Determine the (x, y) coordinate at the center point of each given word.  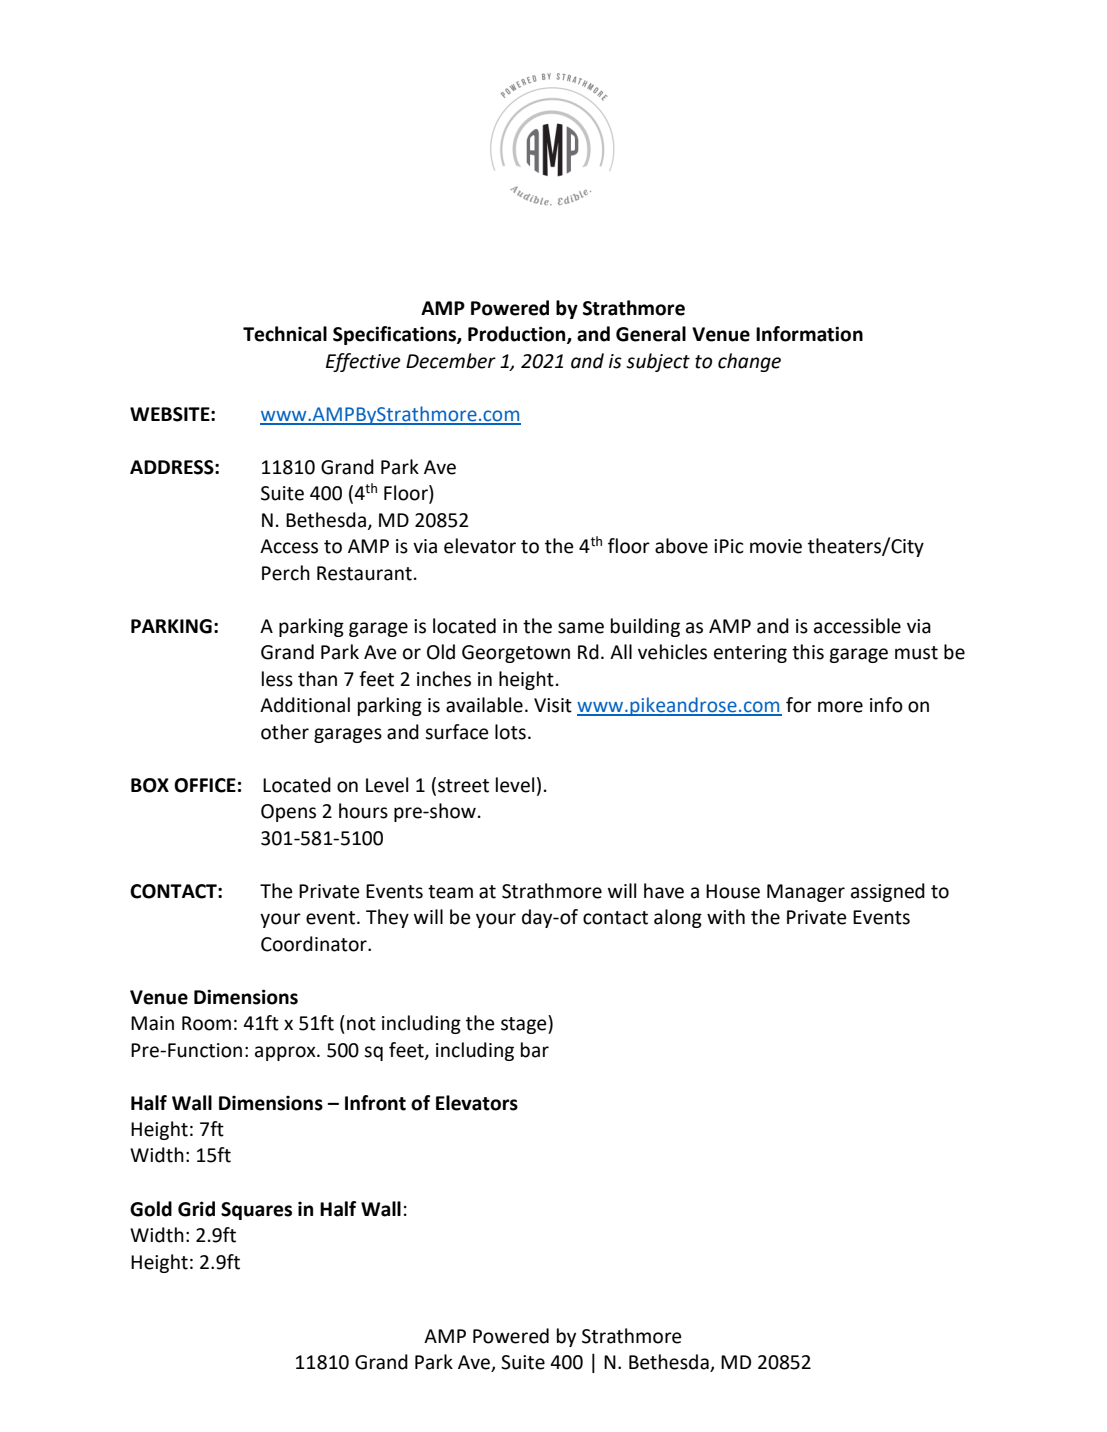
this (808, 652)
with (726, 917)
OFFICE (205, 785)
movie (776, 546)
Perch (286, 573)
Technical (285, 334)
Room (206, 1023)
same (581, 628)
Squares (256, 1211)
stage (525, 1024)
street (463, 786)
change (749, 362)
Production (518, 335)
